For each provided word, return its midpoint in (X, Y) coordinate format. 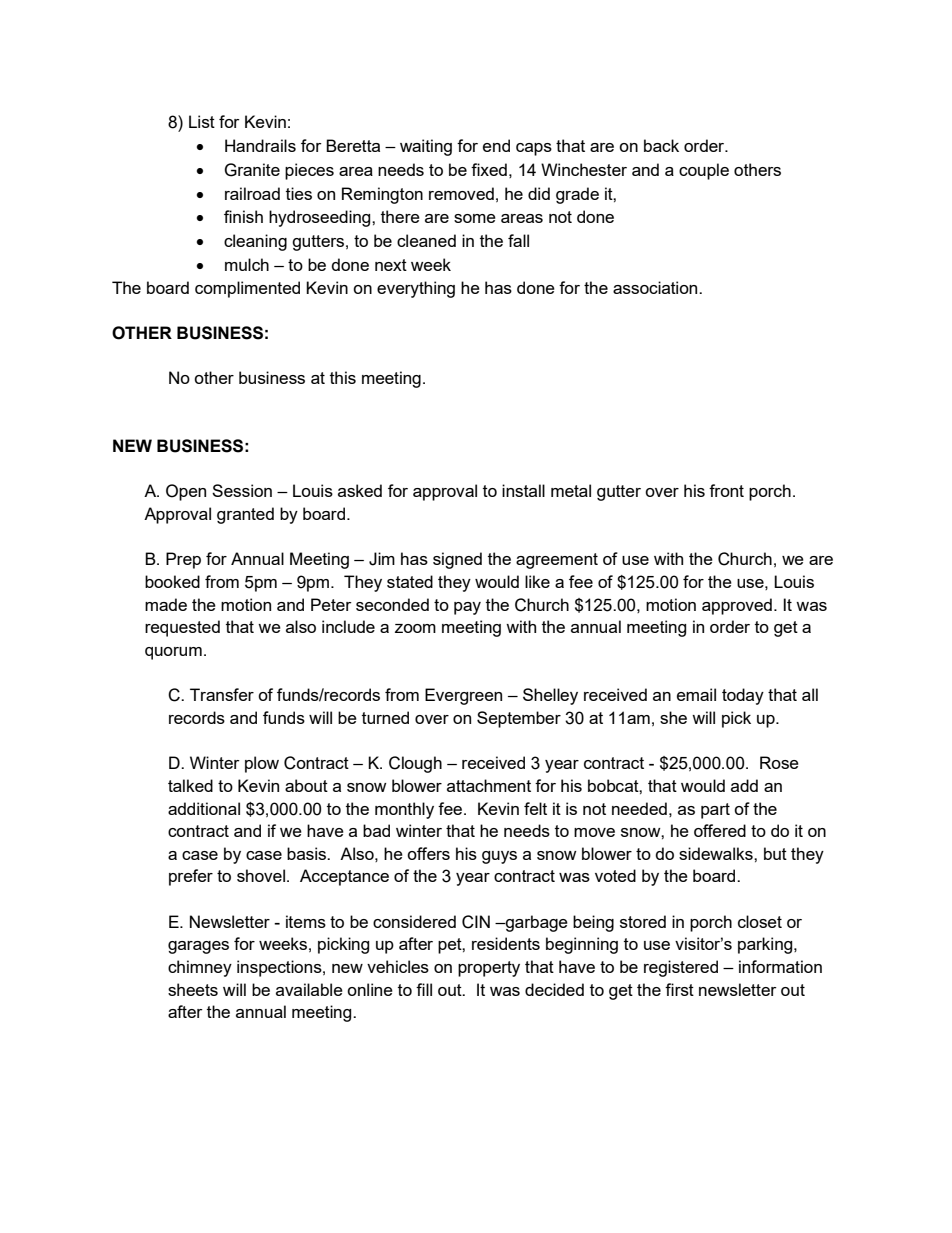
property (489, 969)
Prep (183, 560)
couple (704, 171)
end (496, 145)
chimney (200, 968)
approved (737, 606)
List (202, 121)
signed (457, 560)
